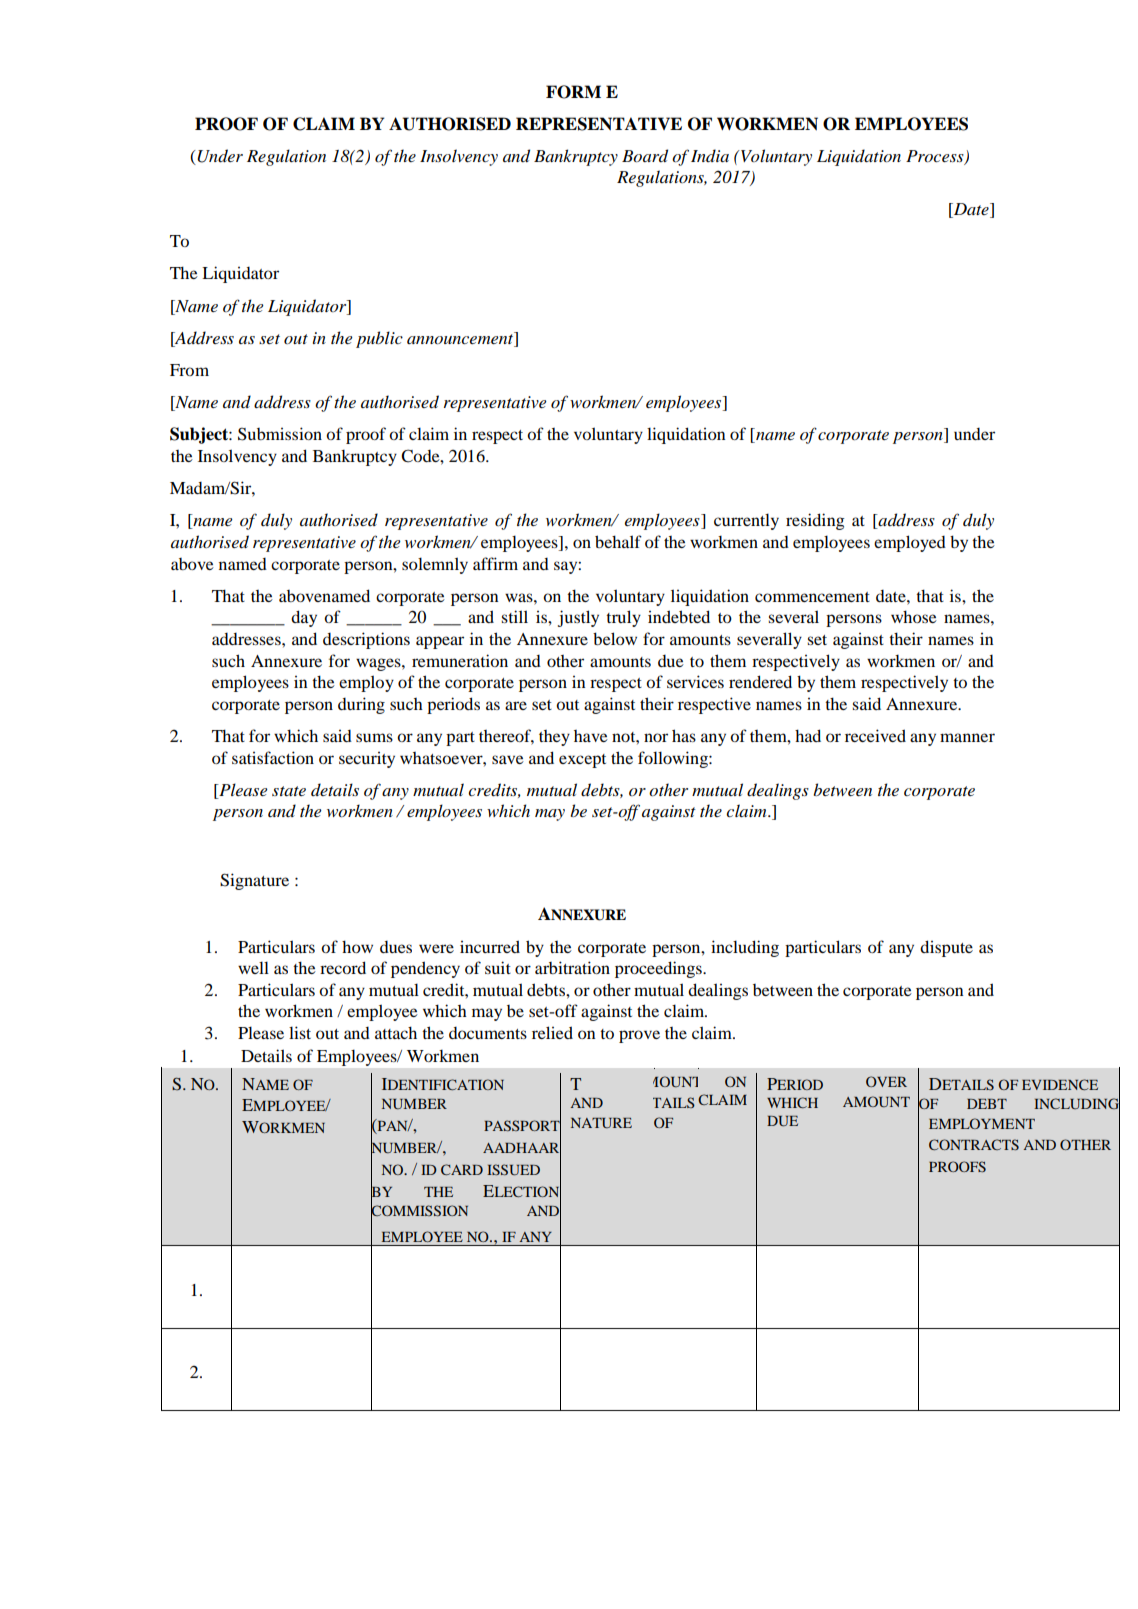 The height and width of the image is (1609, 1138). What do you see at coordinates (419, 1211) in the image?
I see `COMMISSION` at bounding box center [419, 1211].
